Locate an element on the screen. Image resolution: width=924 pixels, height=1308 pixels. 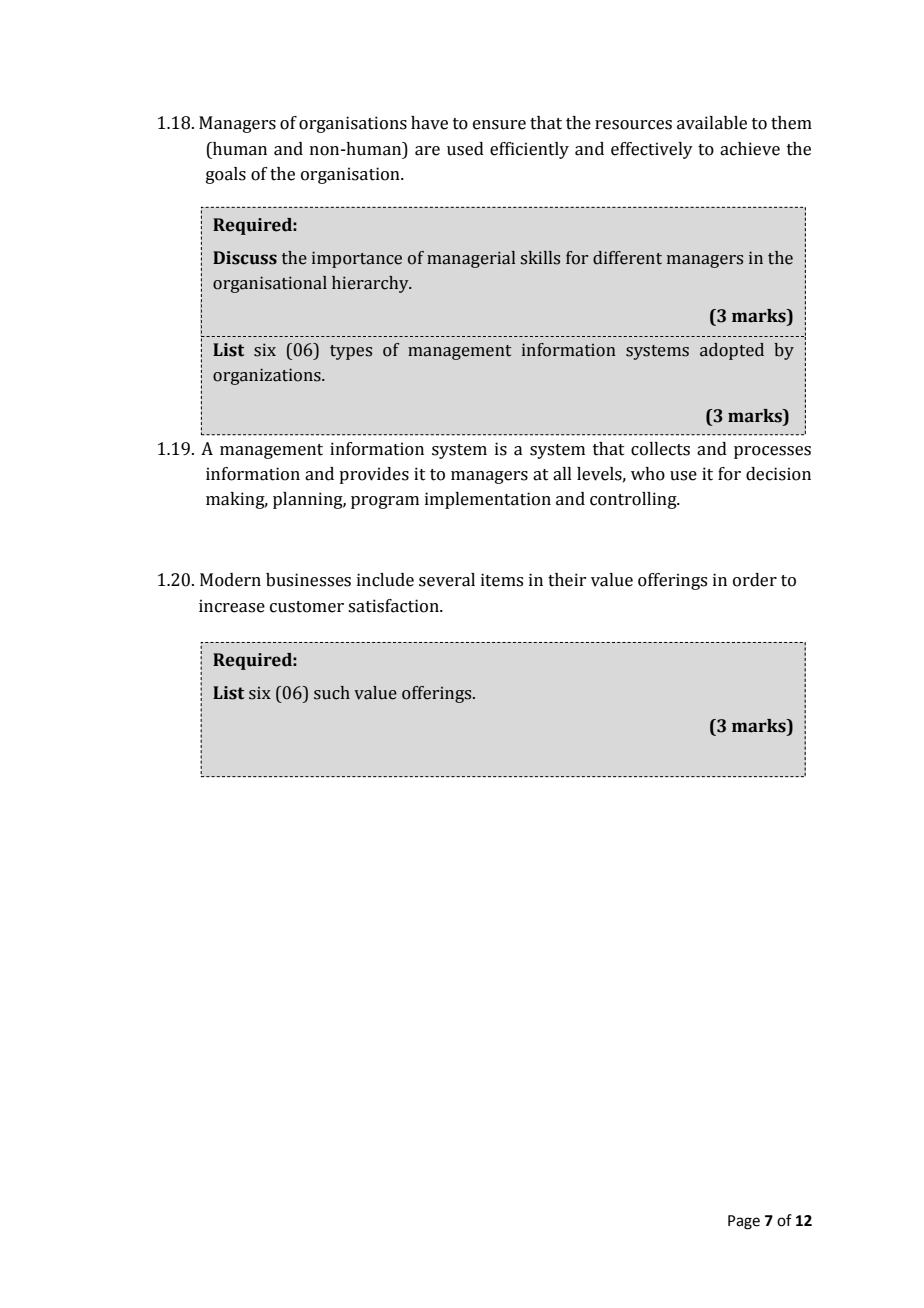
achieve is located at coordinates (750, 149).
